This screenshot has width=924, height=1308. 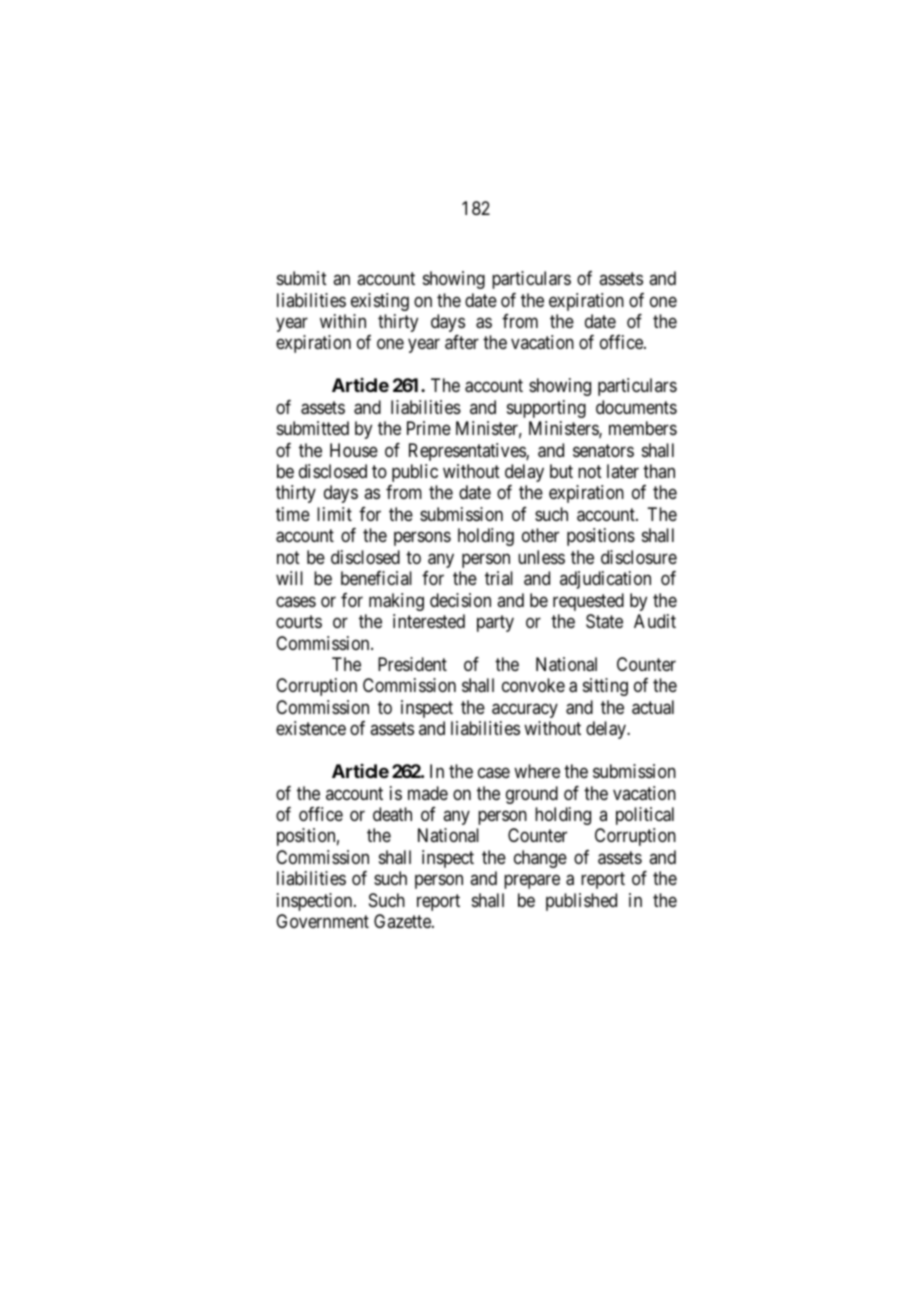 What do you see at coordinates (623, 471) in the screenshot?
I see `later` at bounding box center [623, 471].
